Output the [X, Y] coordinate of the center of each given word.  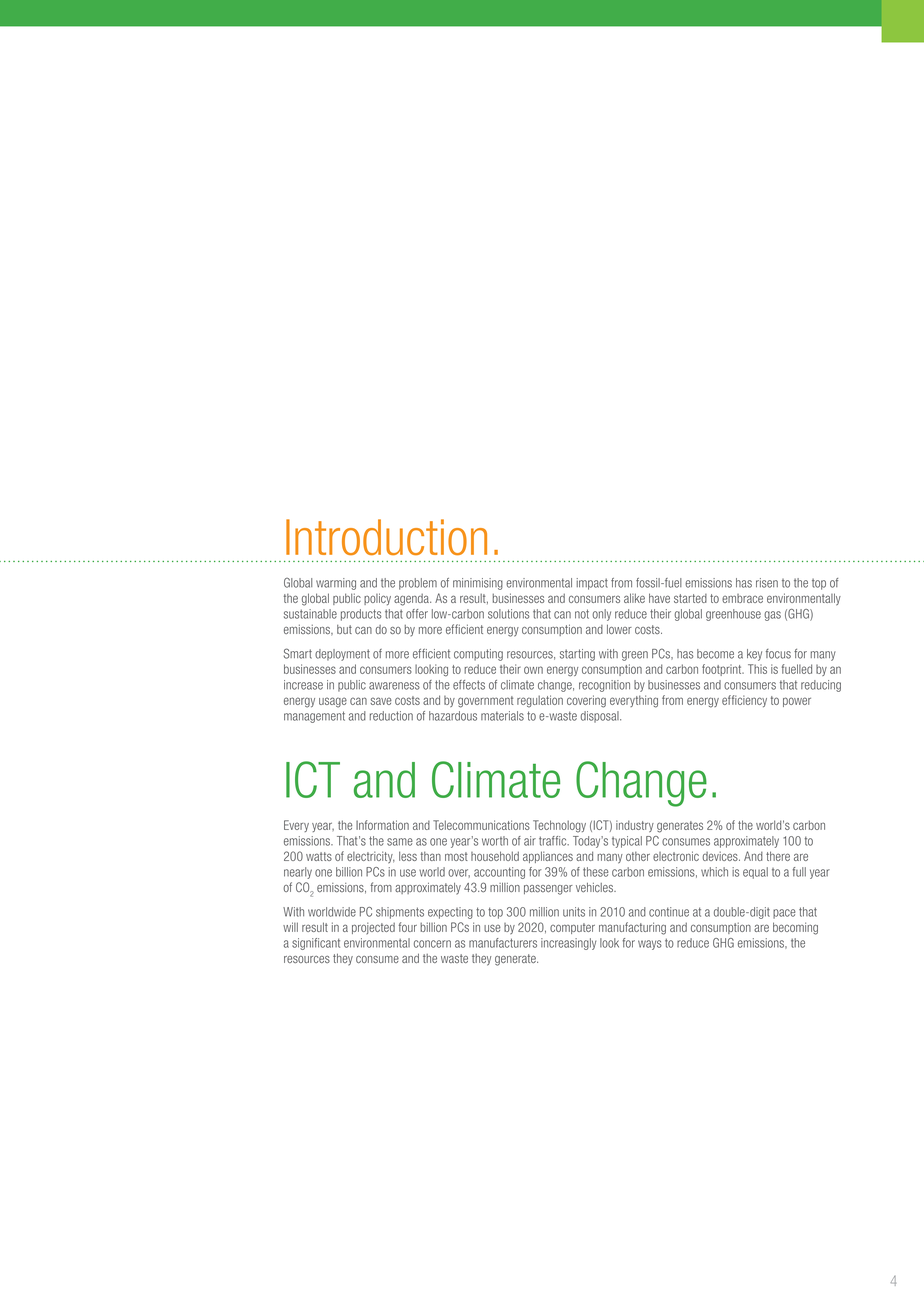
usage [333, 702]
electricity [371, 857]
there [778, 856]
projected [373, 928]
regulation [540, 701]
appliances [548, 857]
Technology [559, 826]
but [344, 629]
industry [635, 826]
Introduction [386, 537]
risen [767, 583]
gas [772, 616]
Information [382, 825]
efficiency [744, 701]
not [582, 614]
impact [592, 584]
